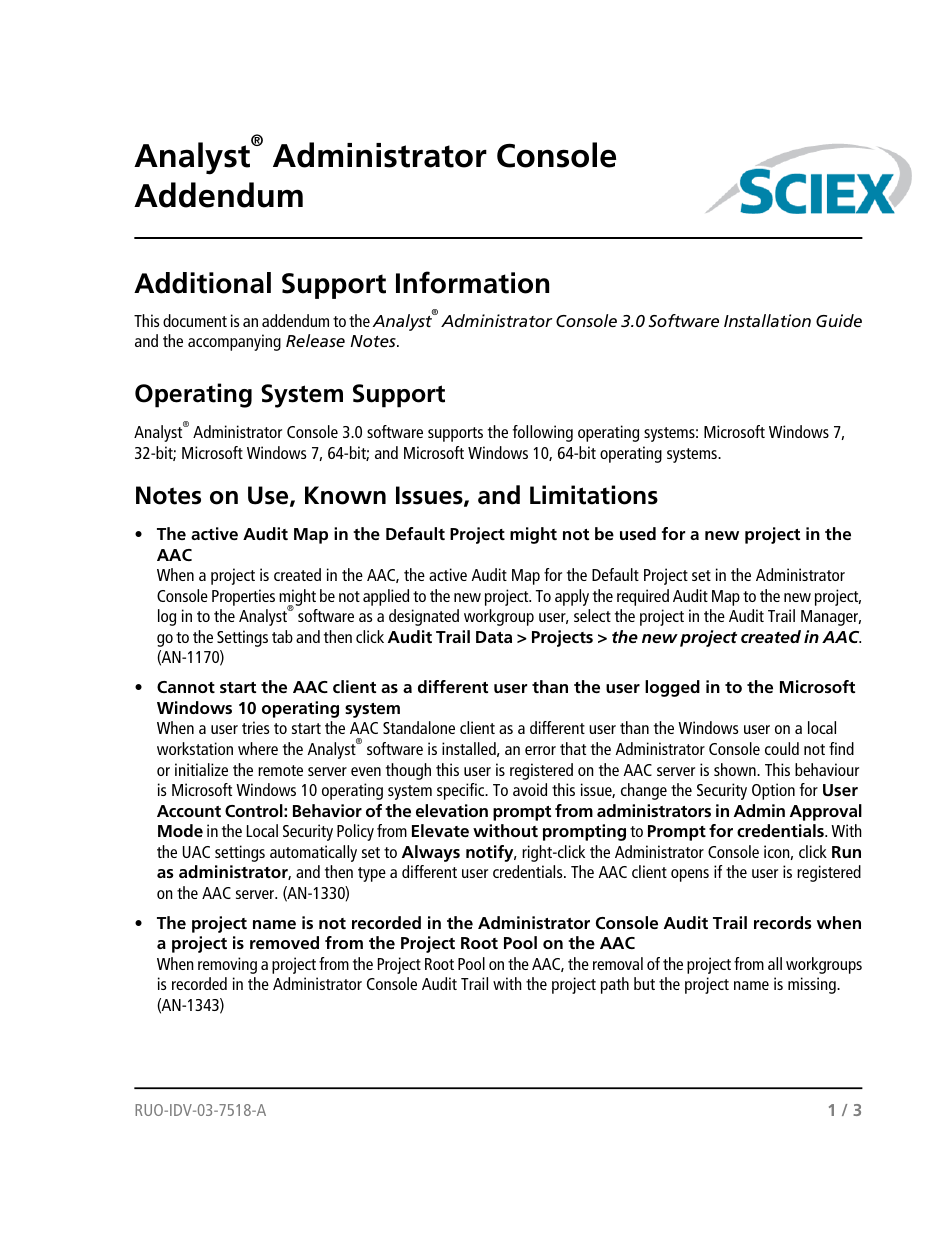  What do you see at coordinates (540, 750) in the image?
I see `error` at bounding box center [540, 750].
